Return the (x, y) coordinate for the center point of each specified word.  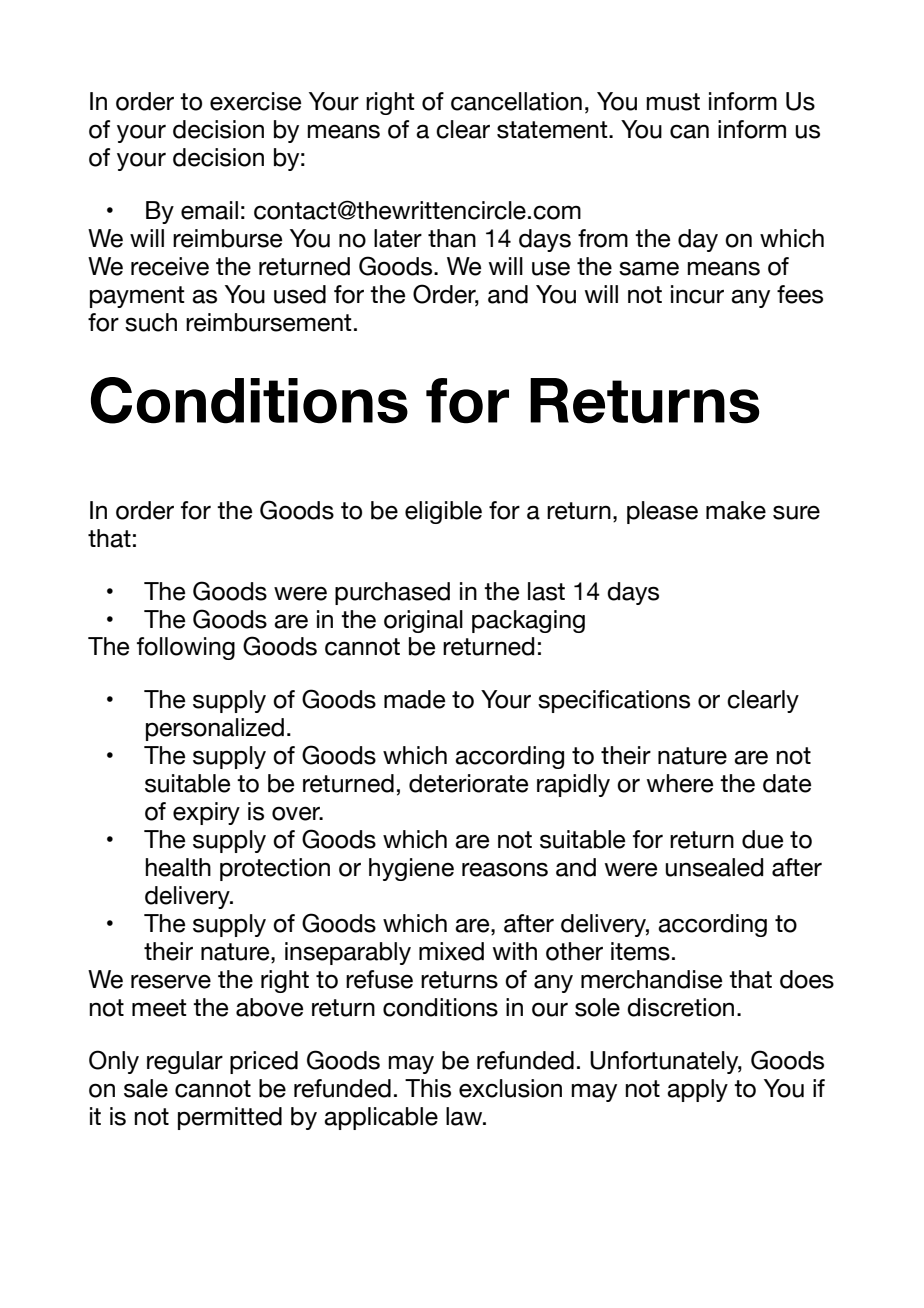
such (151, 322)
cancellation (516, 101)
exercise (255, 101)
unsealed (714, 867)
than (452, 238)
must (673, 102)
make (736, 510)
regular (185, 1062)
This (428, 1088)
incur (697, 294)
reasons (505, 869)
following (186, 648)
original (423, 621)
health (178, 867)
